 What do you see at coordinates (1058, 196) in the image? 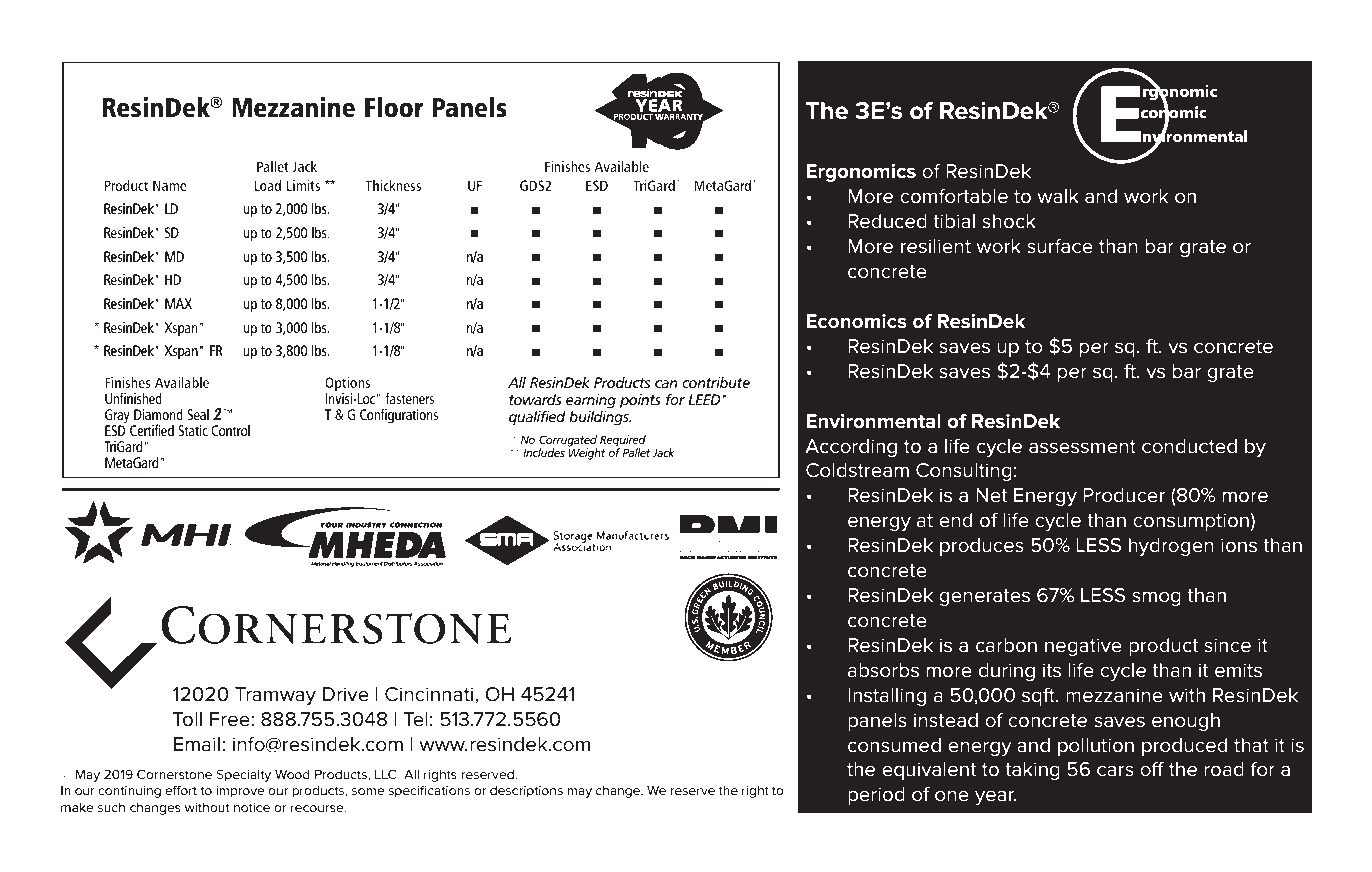
I see `walk` at bounding box center [1058, 196].
